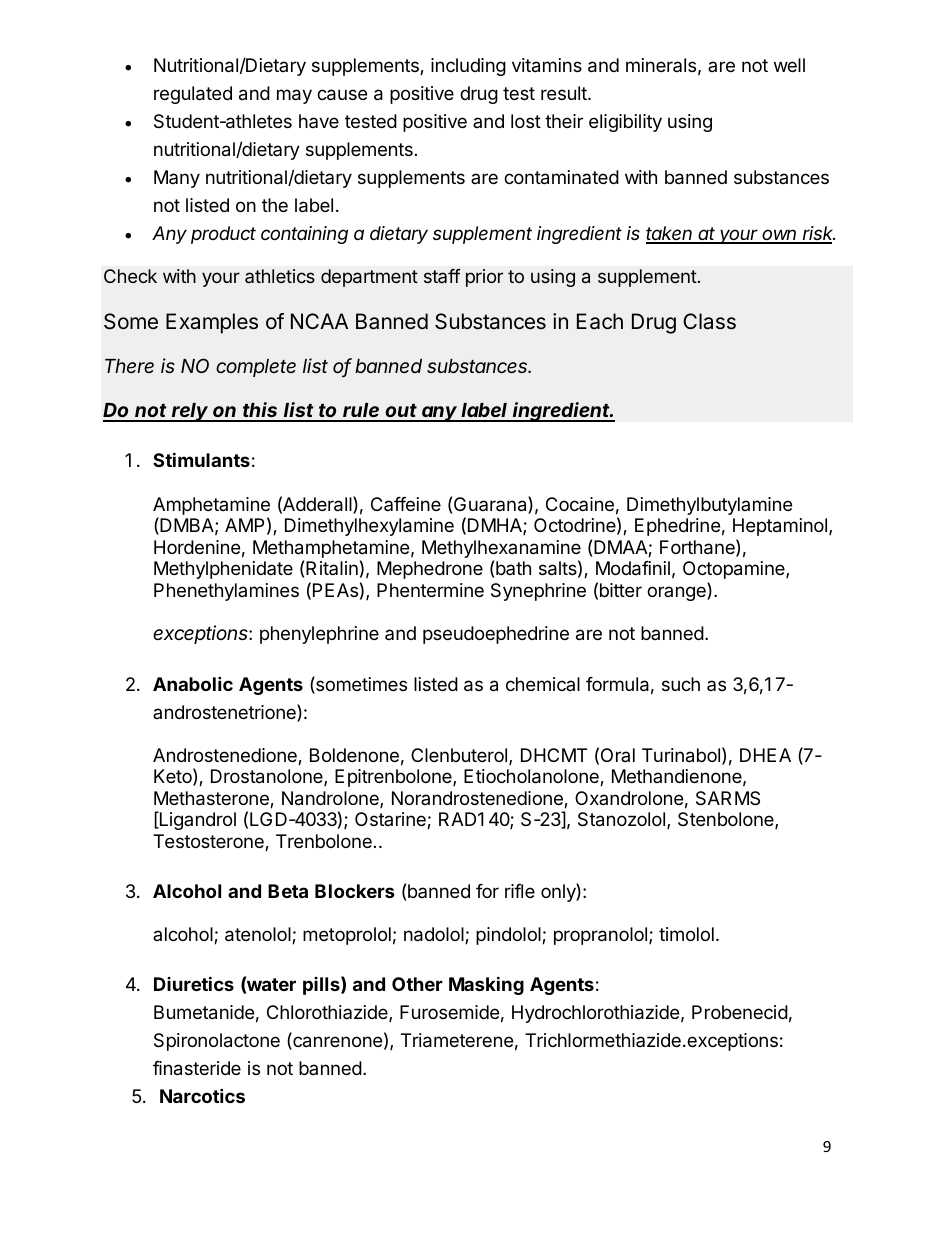 The image size is (952, 1233). Describe the element at coordinates (449, 1012) in the screenshot. I see `Furosemide` at that location.
